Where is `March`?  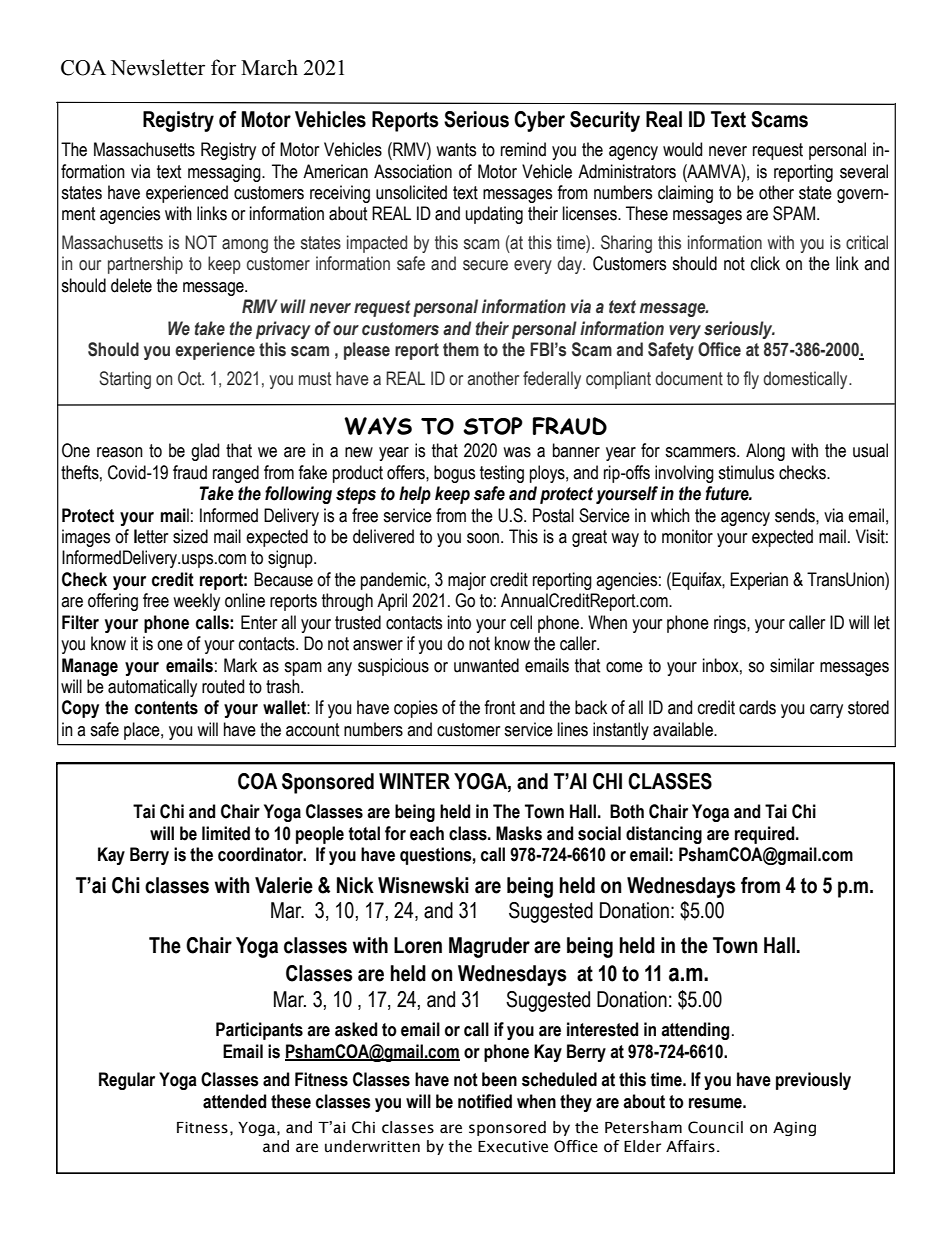 March is located at coordinates (269, 67).
